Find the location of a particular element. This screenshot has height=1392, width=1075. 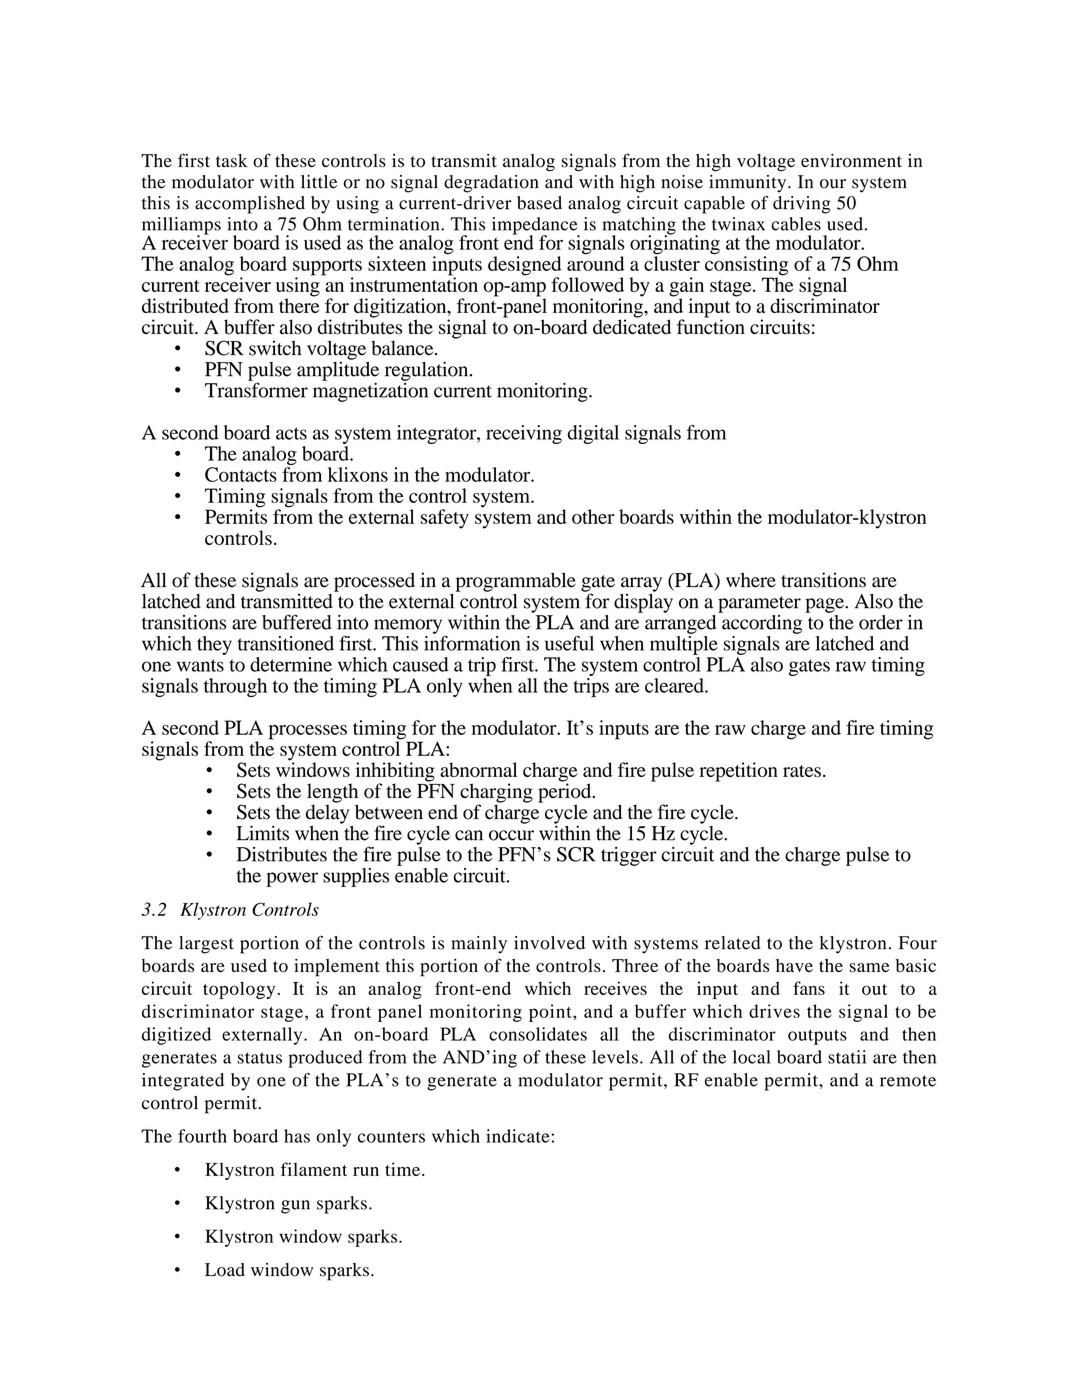

gun is located at coordinates (295, 1207).
